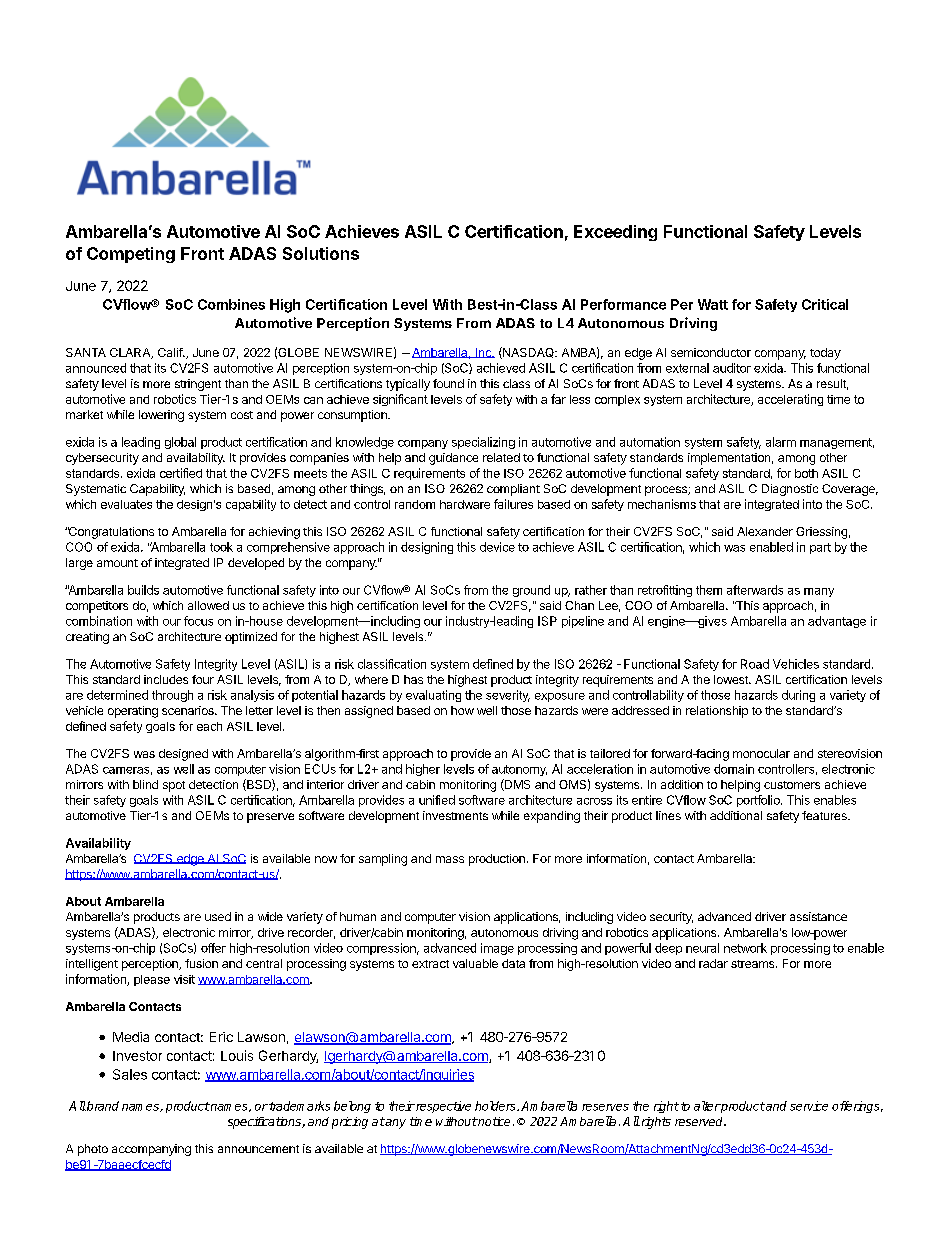 The height and width of the document is (1233, 952). What do you see at coordinates (453, 459) in the document?
I see `guidance` at bounding box center [453, 459].
